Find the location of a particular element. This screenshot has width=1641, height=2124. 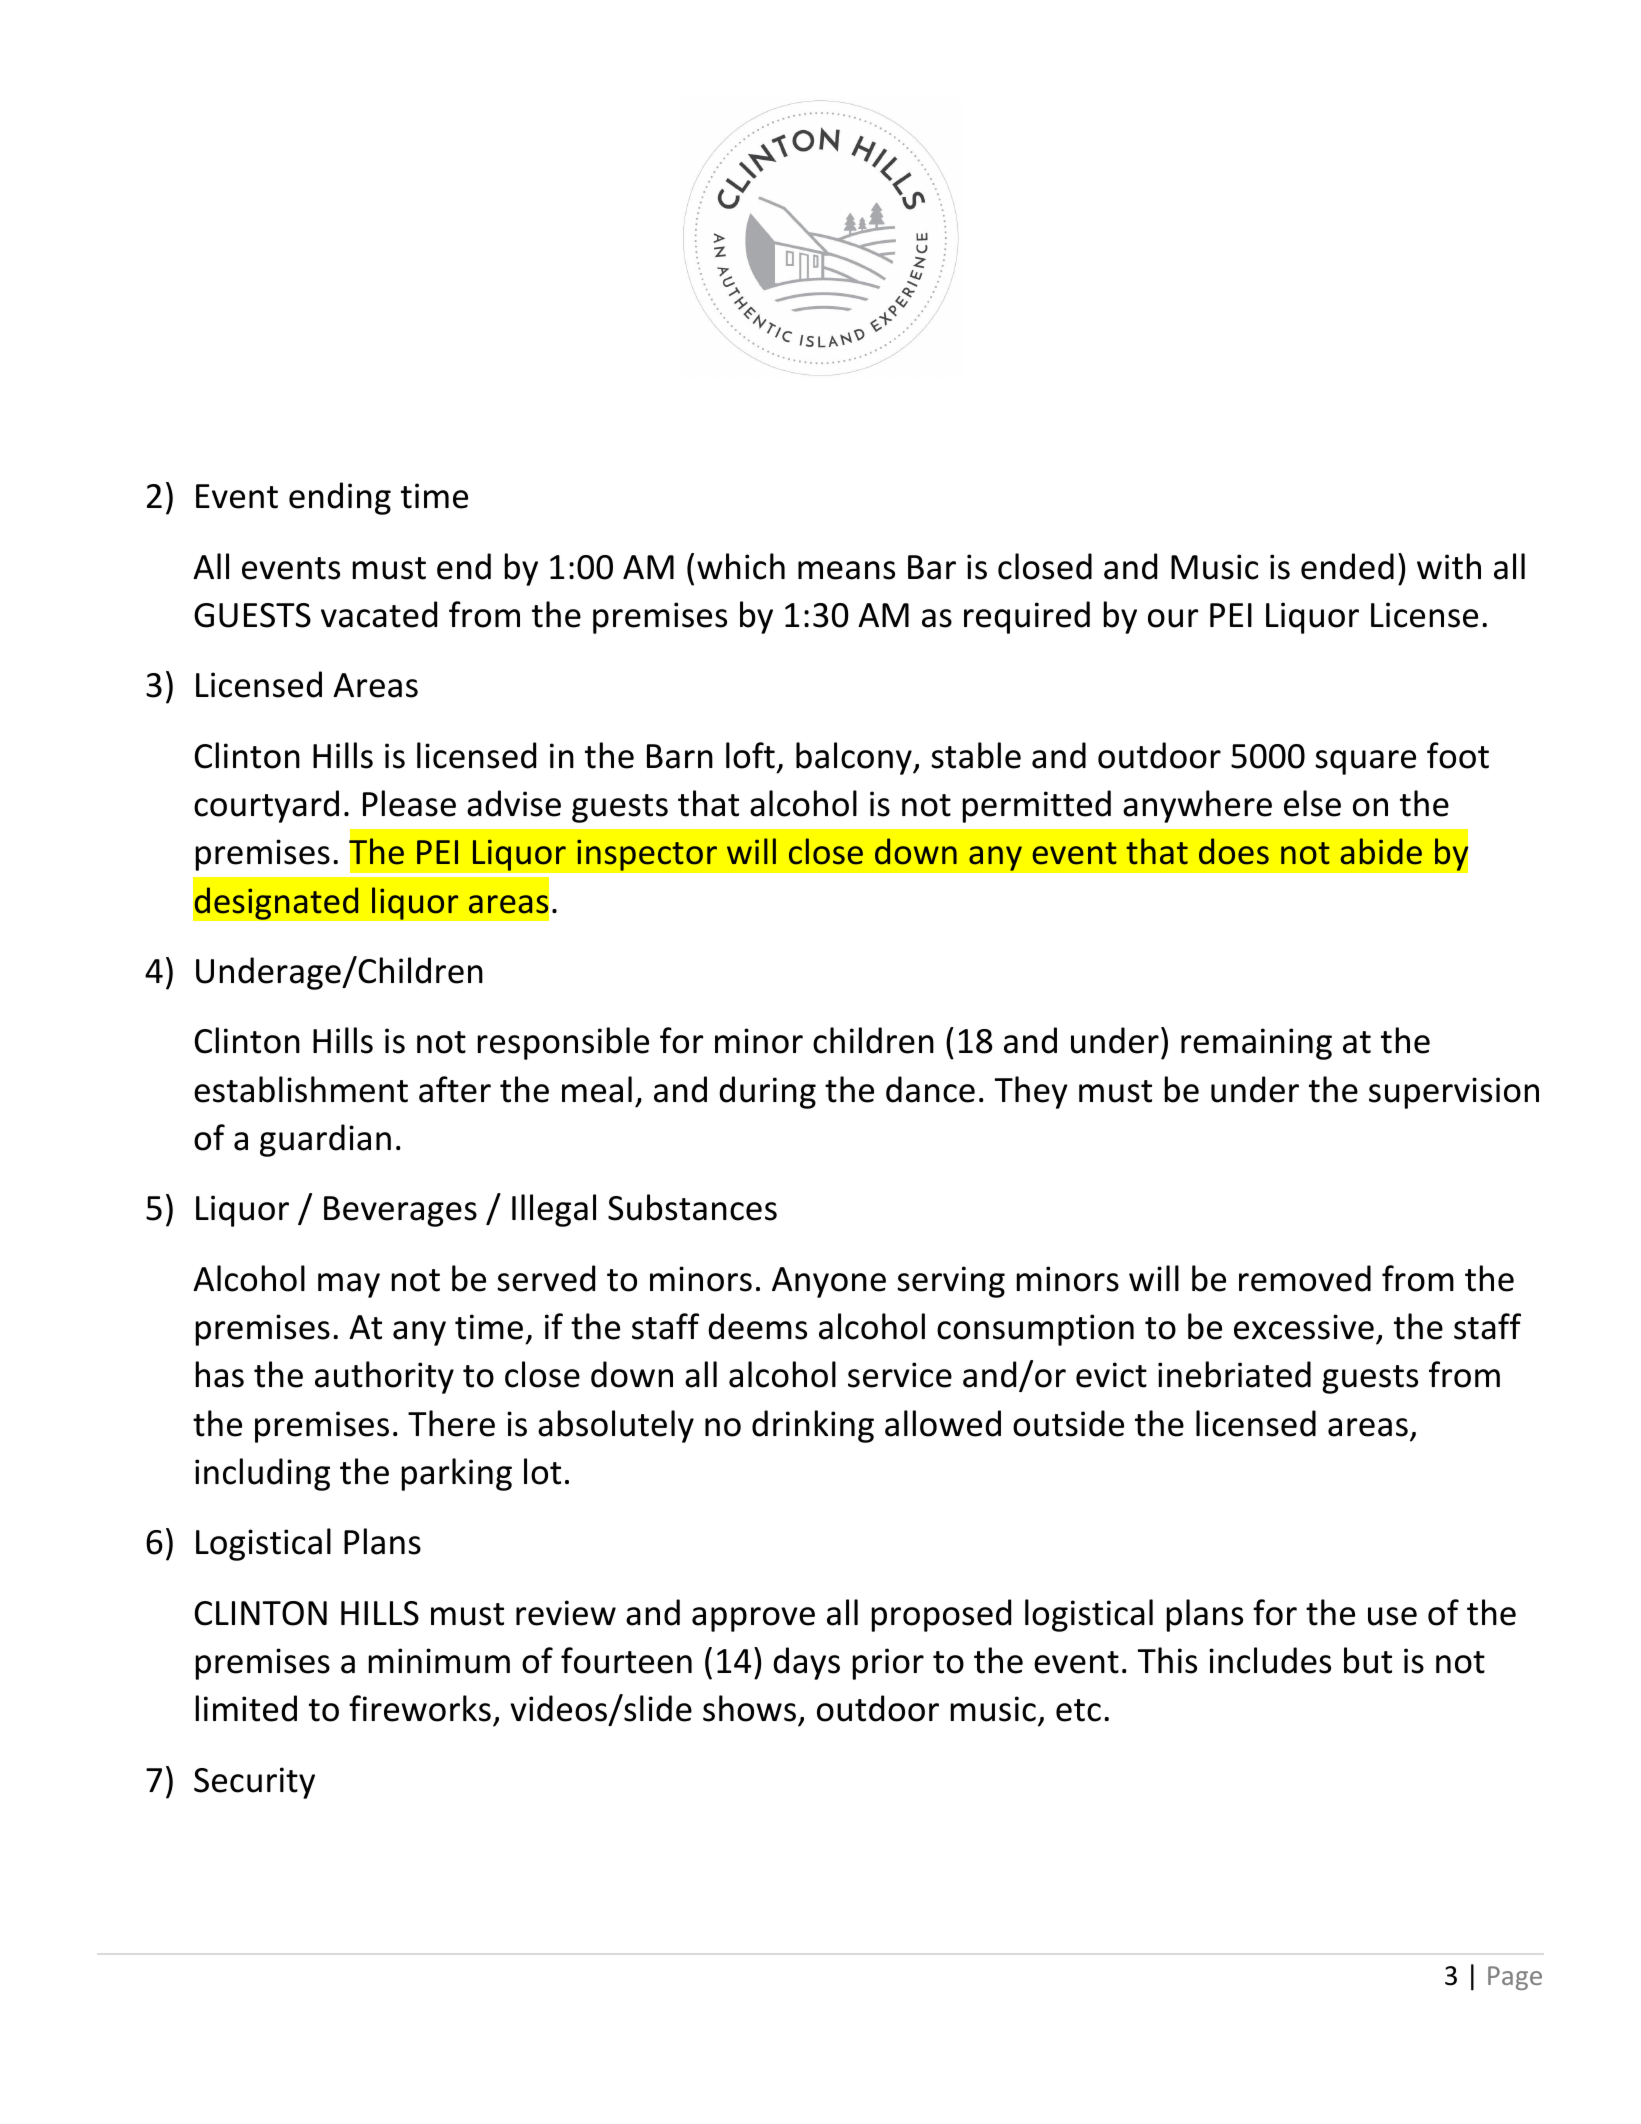

ending is located at coordinates (340, 498).
